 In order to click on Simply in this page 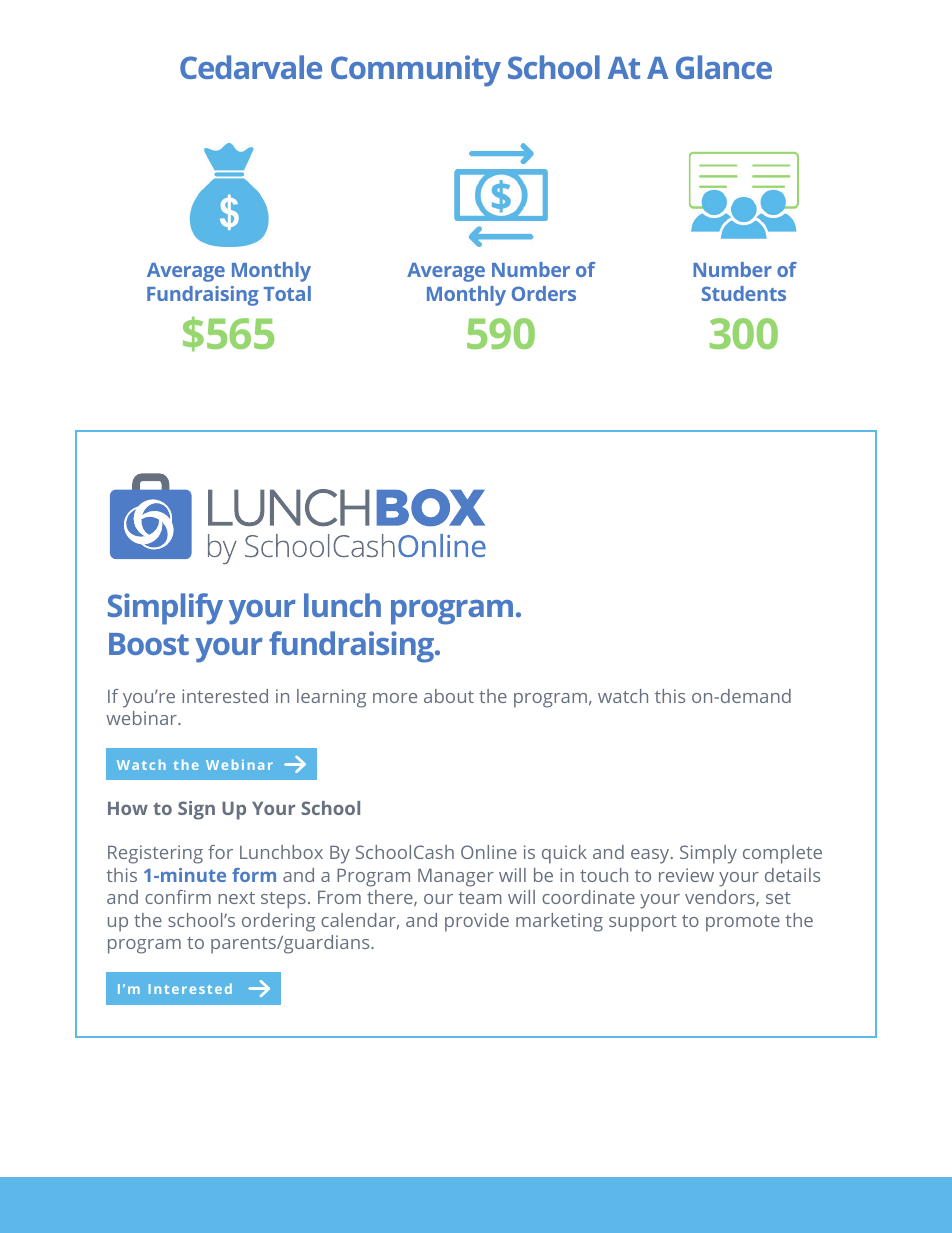, I will do `click(708, 854)`.
